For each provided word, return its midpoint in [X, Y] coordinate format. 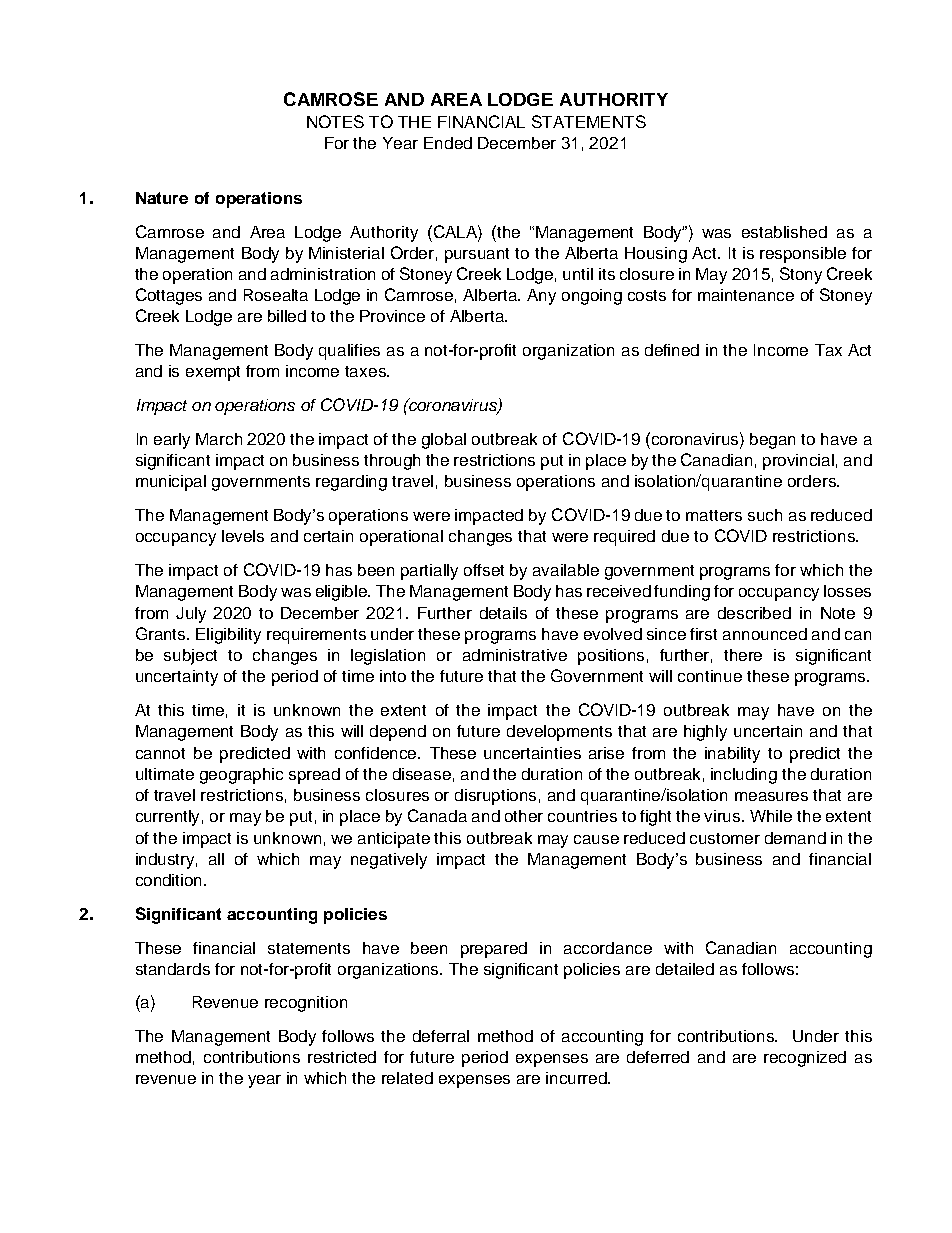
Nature [162, 198]
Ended [448, 143]
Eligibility [228, 636]
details [503, 613]
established [784, 232]
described [754, 613]
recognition [306, 1004]
